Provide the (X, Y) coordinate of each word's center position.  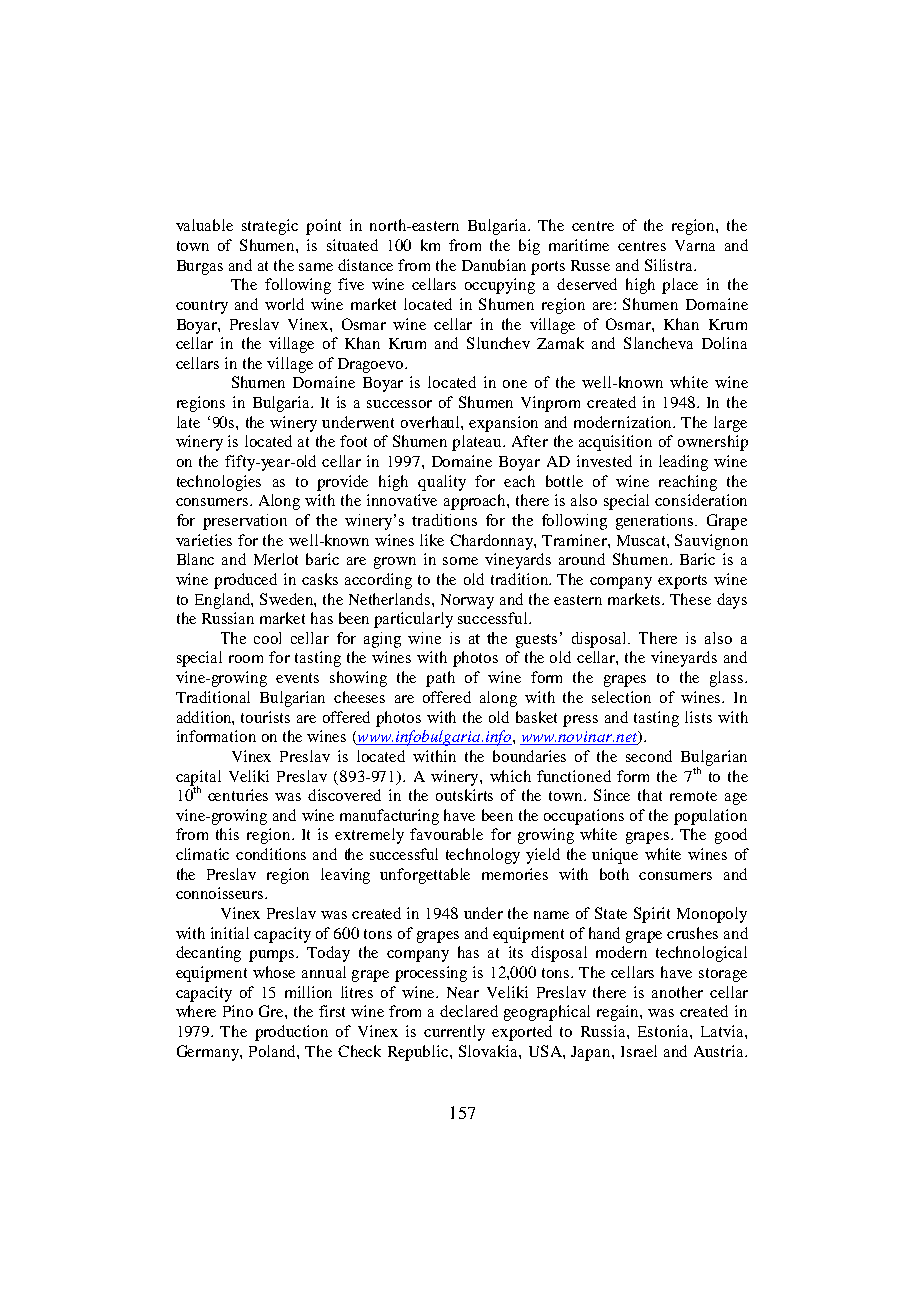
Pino (238, 1011)
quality (442, 483)
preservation (245, 522)
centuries (238, 795)
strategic (270, 227)
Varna (695, 245)
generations (656, 522)
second (649, 756)
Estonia (664, 1031)
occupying (500, 286)
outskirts (464, 795)
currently (454, 1033)
